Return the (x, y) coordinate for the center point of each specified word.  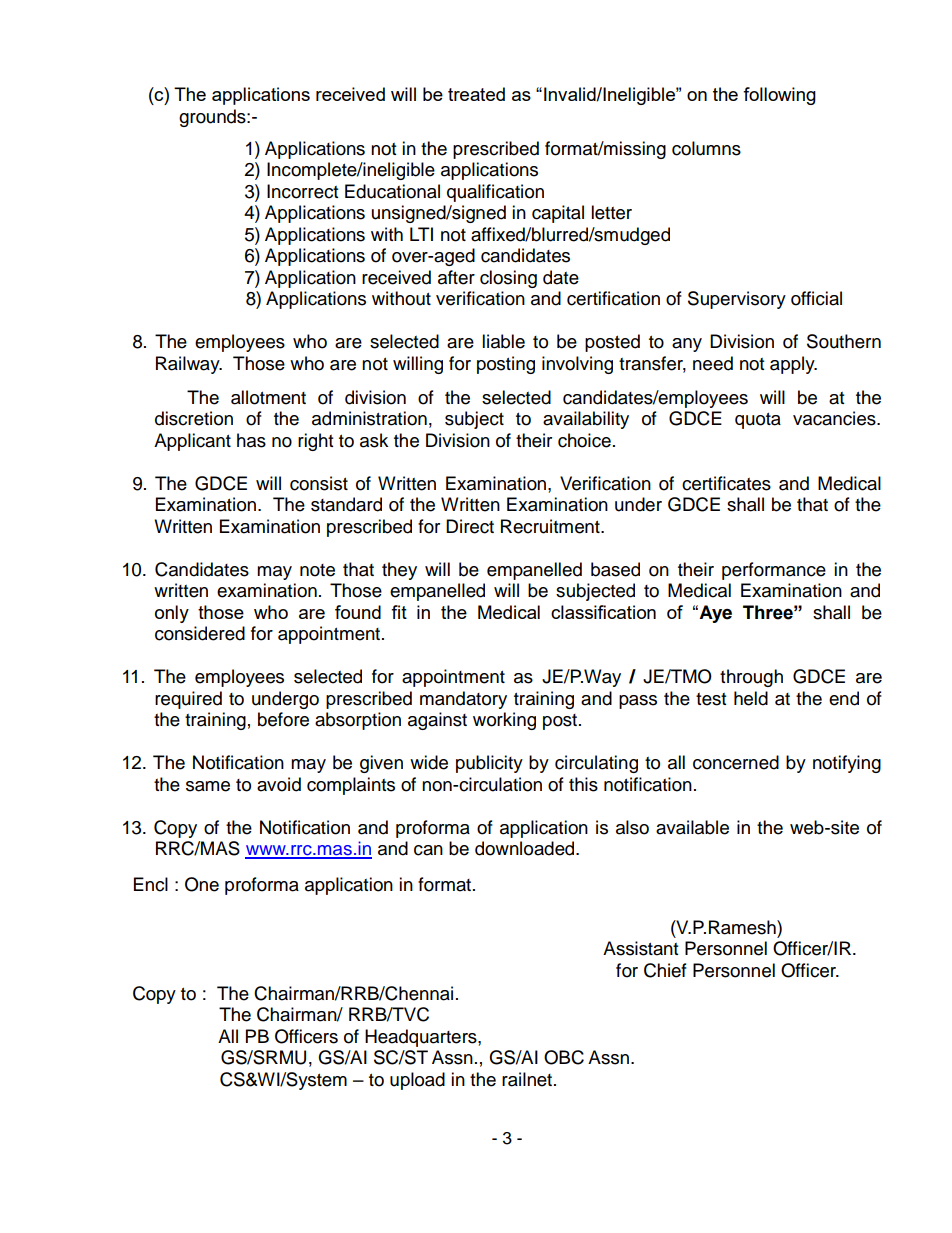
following (779, 96)
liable (503, 341)
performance (774, 571)
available (692, 827)
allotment (268, 397)
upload (417, 1081)
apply (793, 365)
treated (476, 94)
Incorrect (302, 191)
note (317, 570)
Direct (470, 526)
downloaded (526, 848)
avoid (279, 784)
